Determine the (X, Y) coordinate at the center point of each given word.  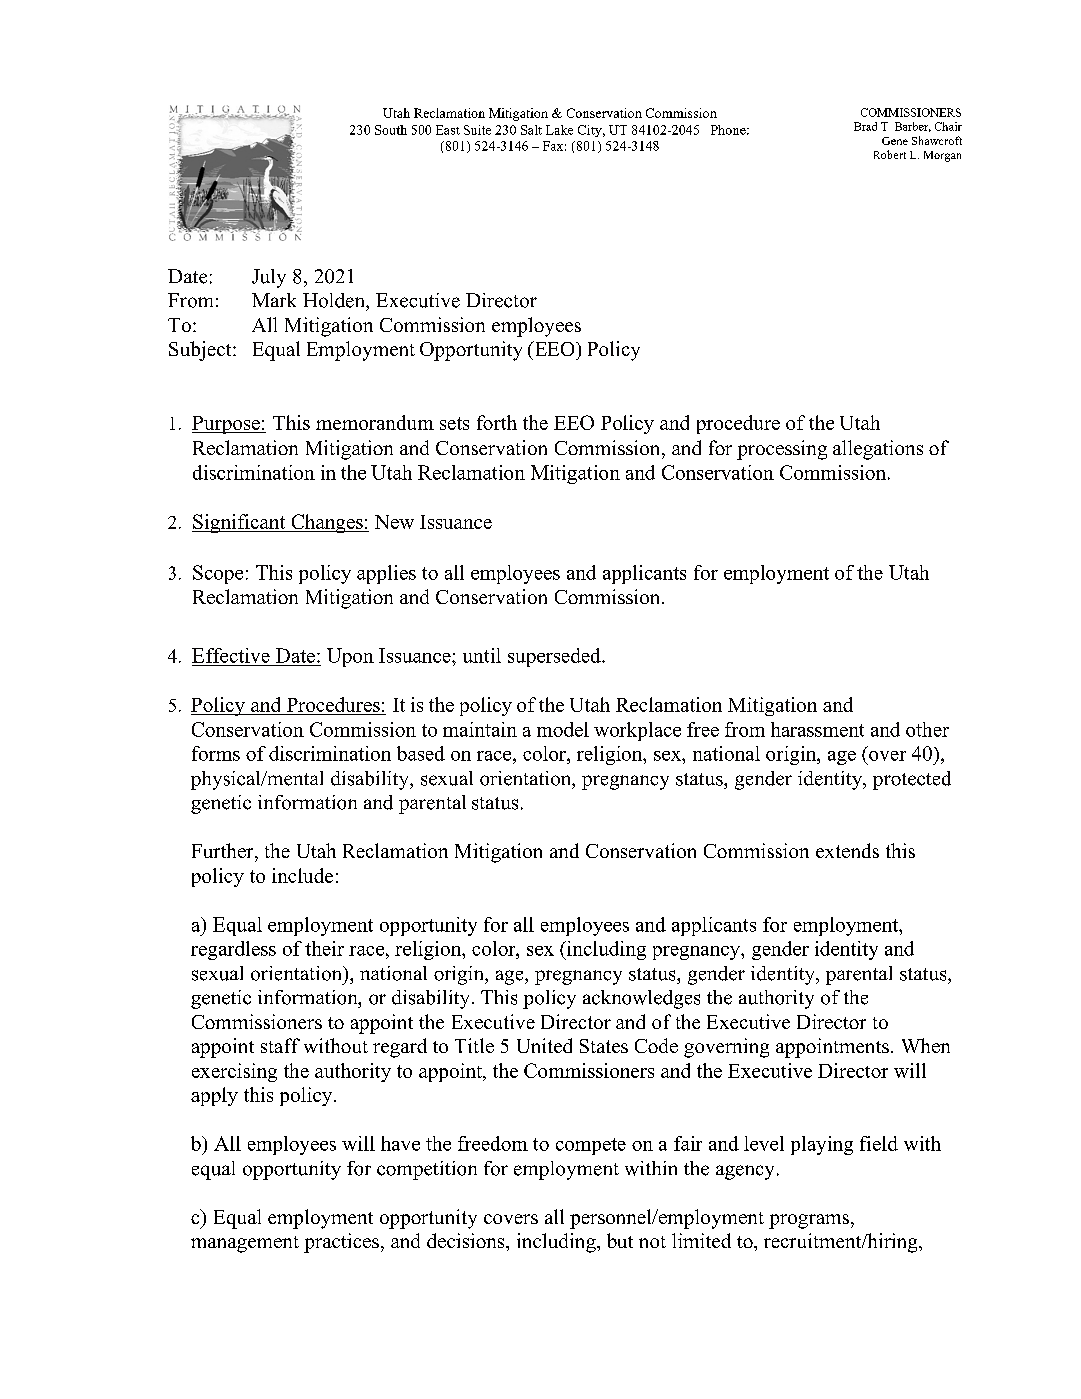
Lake (559, 130)
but (620, 1240)
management (245, 1244)
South (391, 130)
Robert (890, 154)
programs (809, 1221)
